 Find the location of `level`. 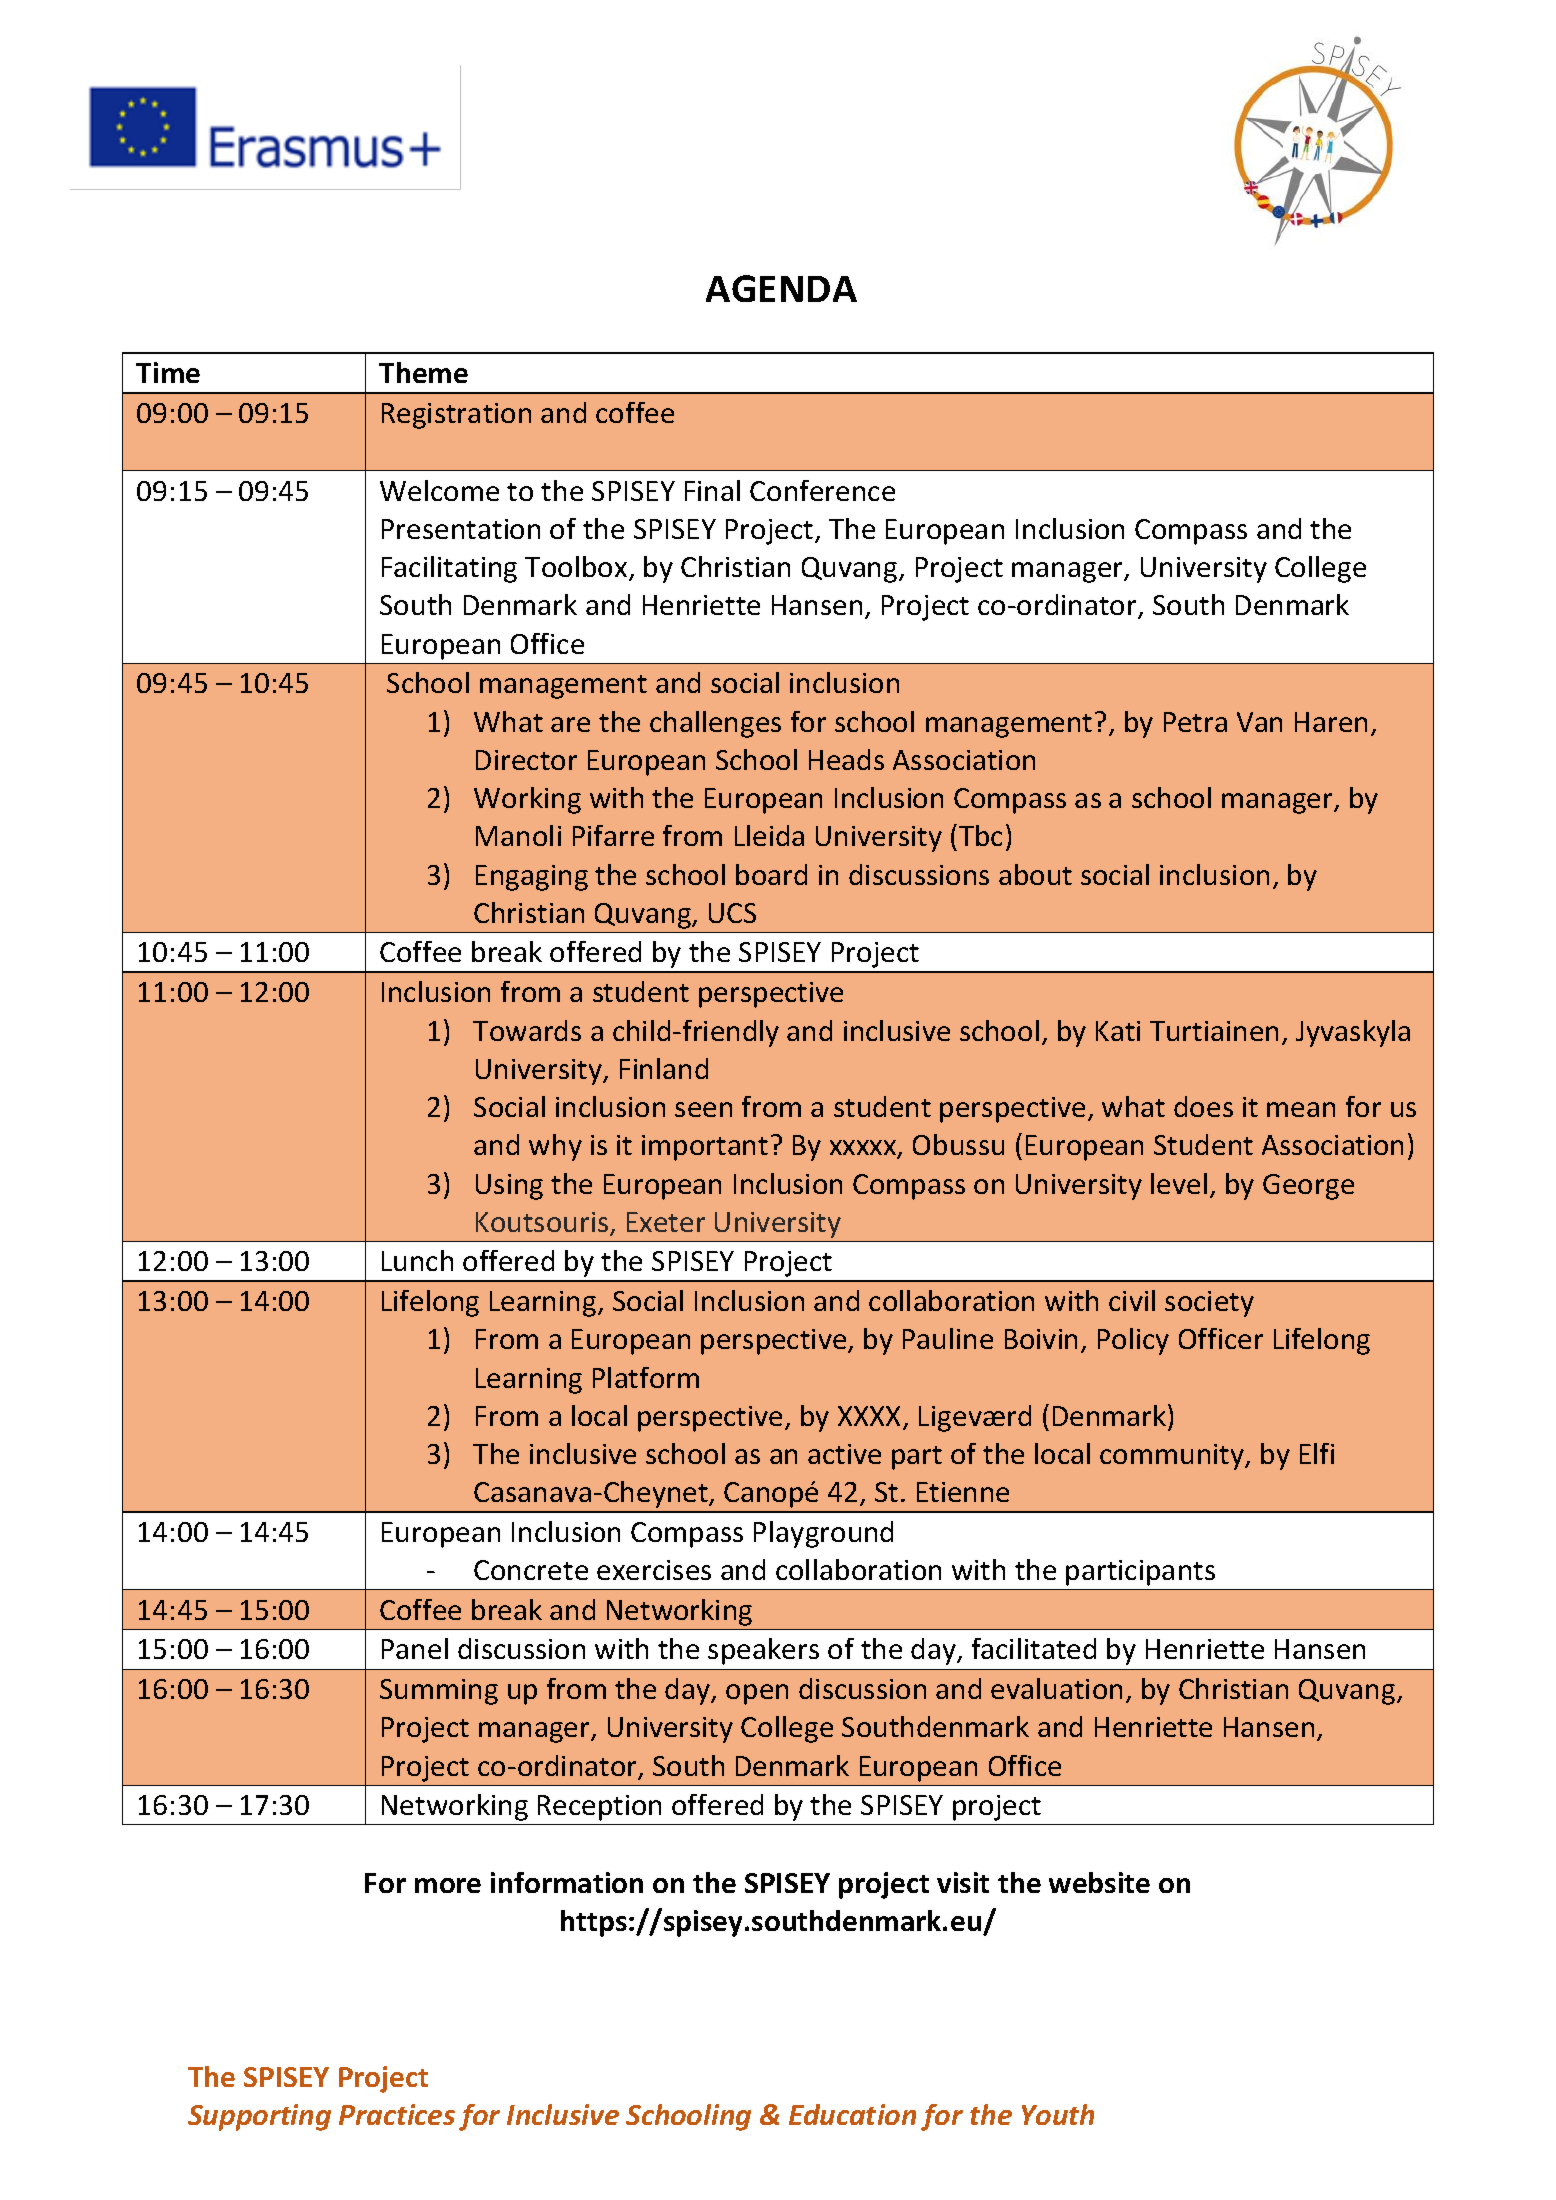

level is located at coordinates (1179, 1183).
